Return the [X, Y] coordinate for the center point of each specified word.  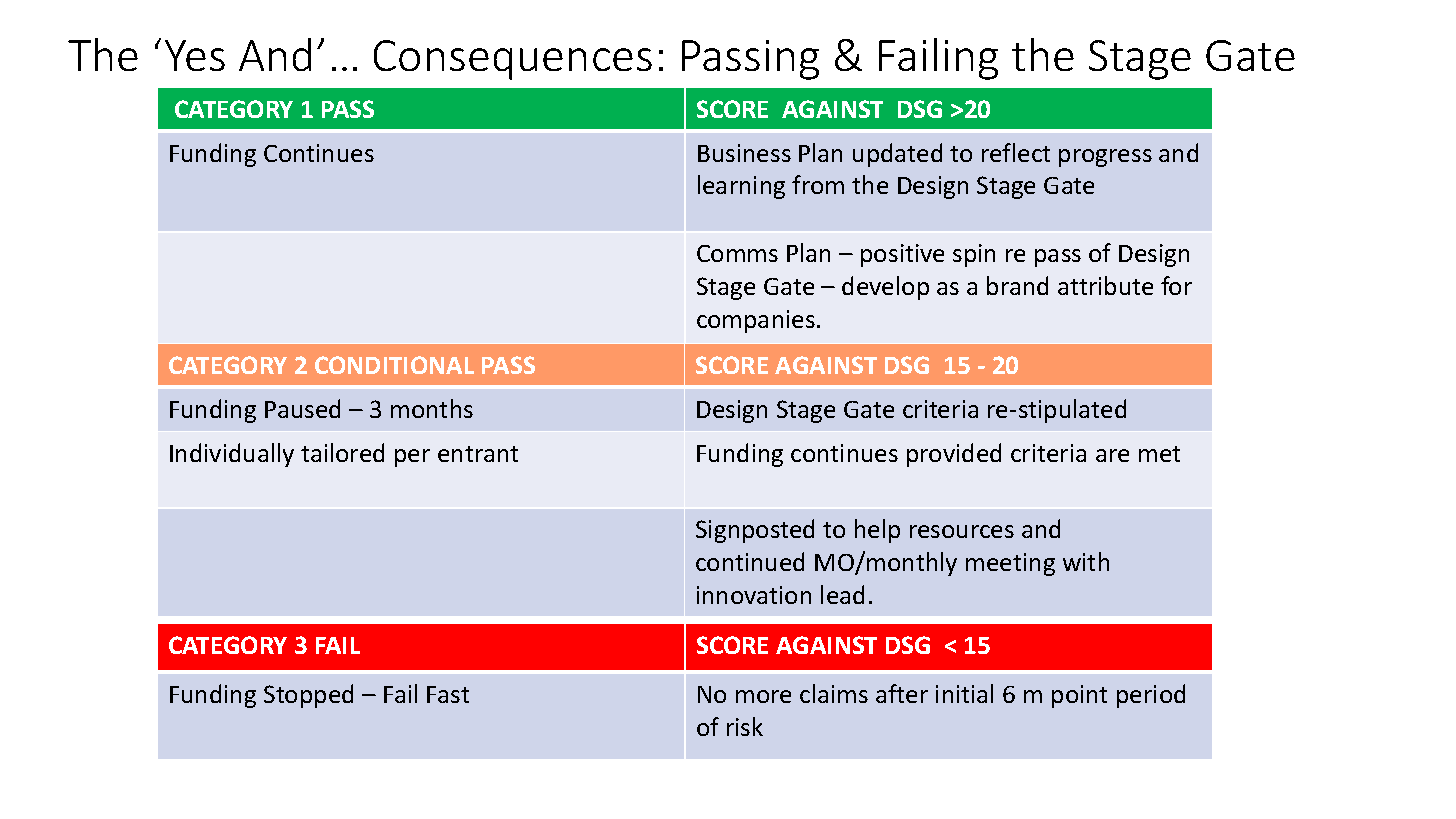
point [1079, 696]
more [763, 696]
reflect [1016, 152]
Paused [302, 408]
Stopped [308, 696]
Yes [195, 55]
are [1112, 455]
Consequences [513, 60]
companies [756, 321]
